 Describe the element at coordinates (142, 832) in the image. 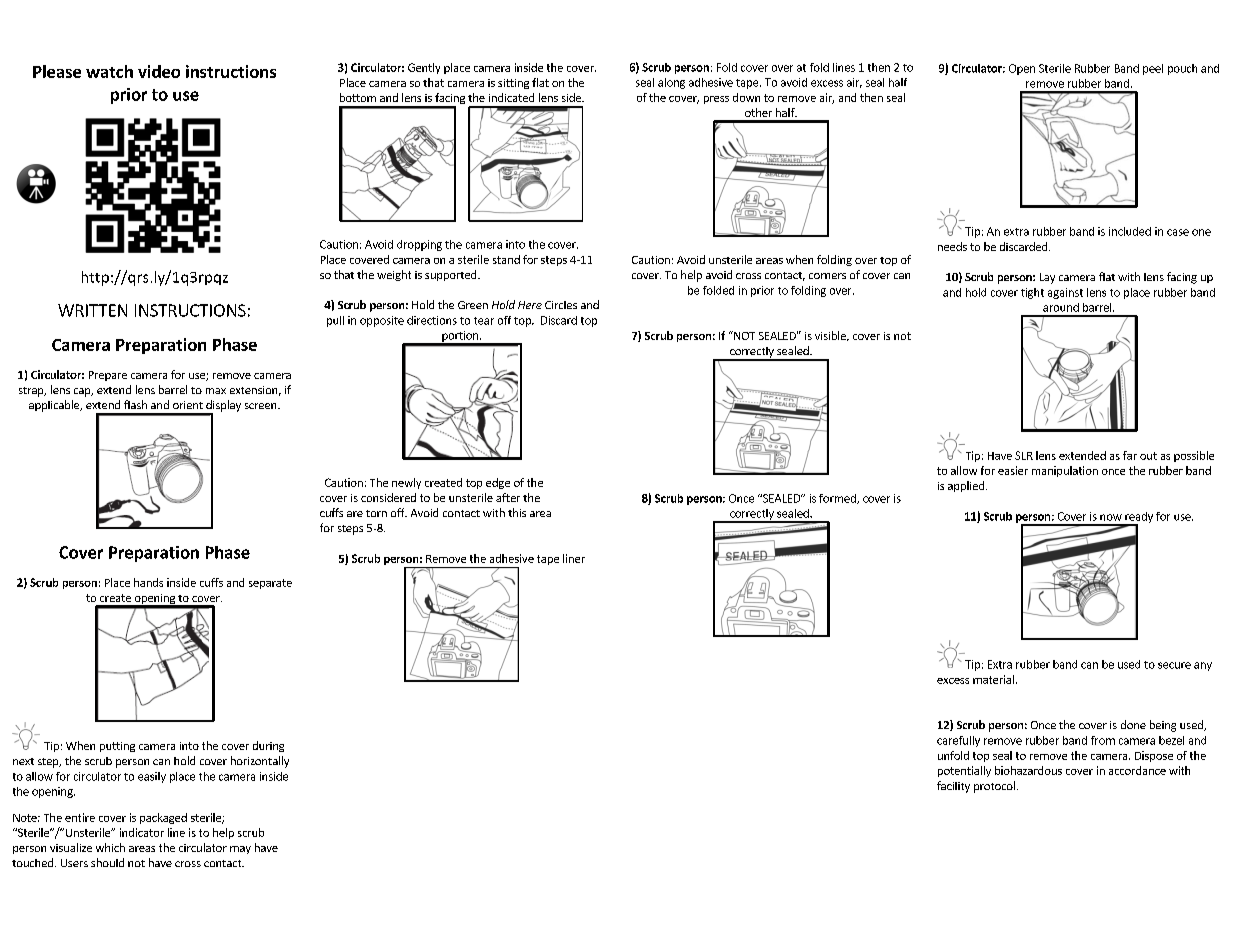

I see `indicator` at that location.
